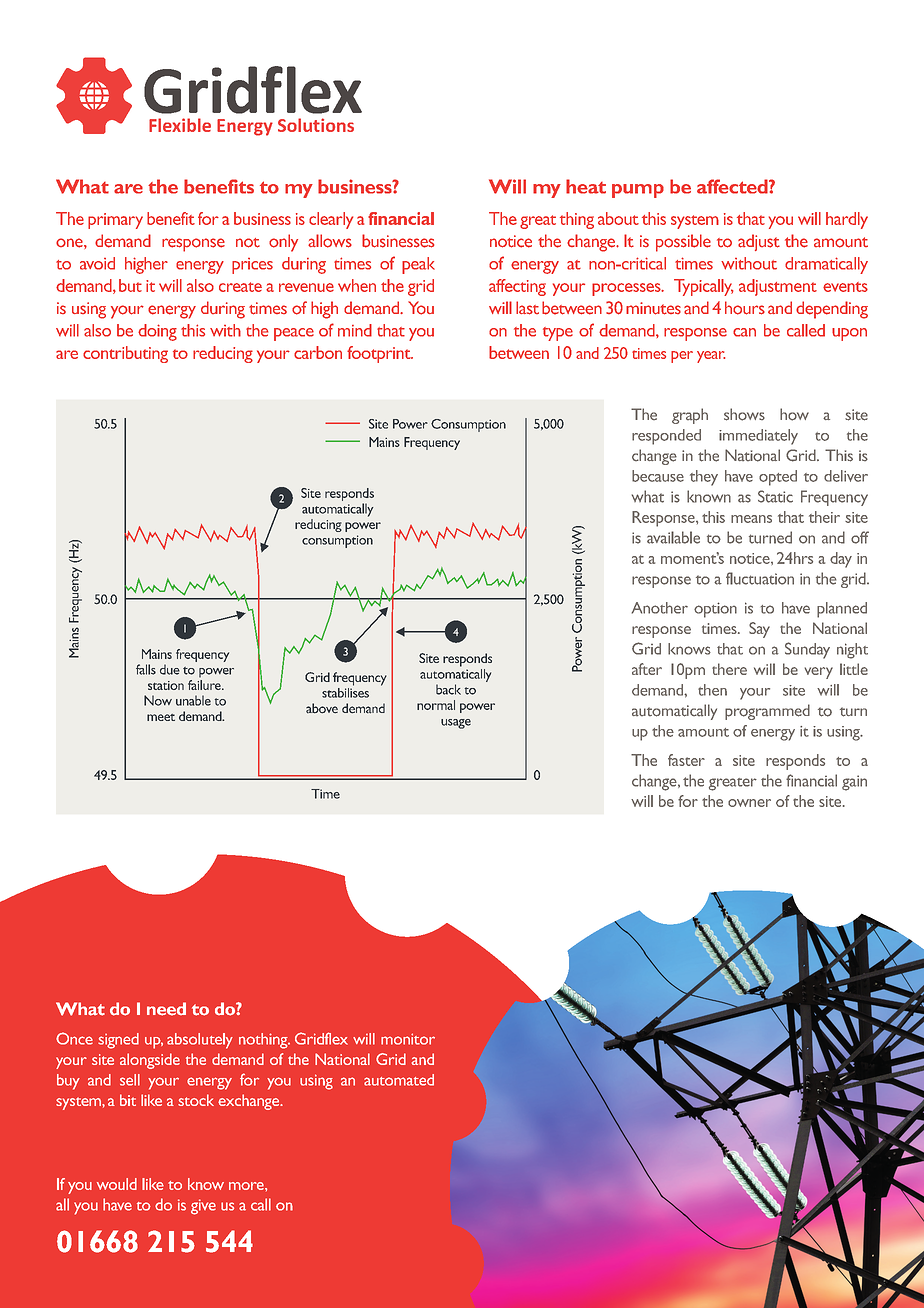 Image resolution: width=924 pixels, height=1308 pixels. Describe the element at coordinates (658, 476) in the page. I see `because` at that location.
